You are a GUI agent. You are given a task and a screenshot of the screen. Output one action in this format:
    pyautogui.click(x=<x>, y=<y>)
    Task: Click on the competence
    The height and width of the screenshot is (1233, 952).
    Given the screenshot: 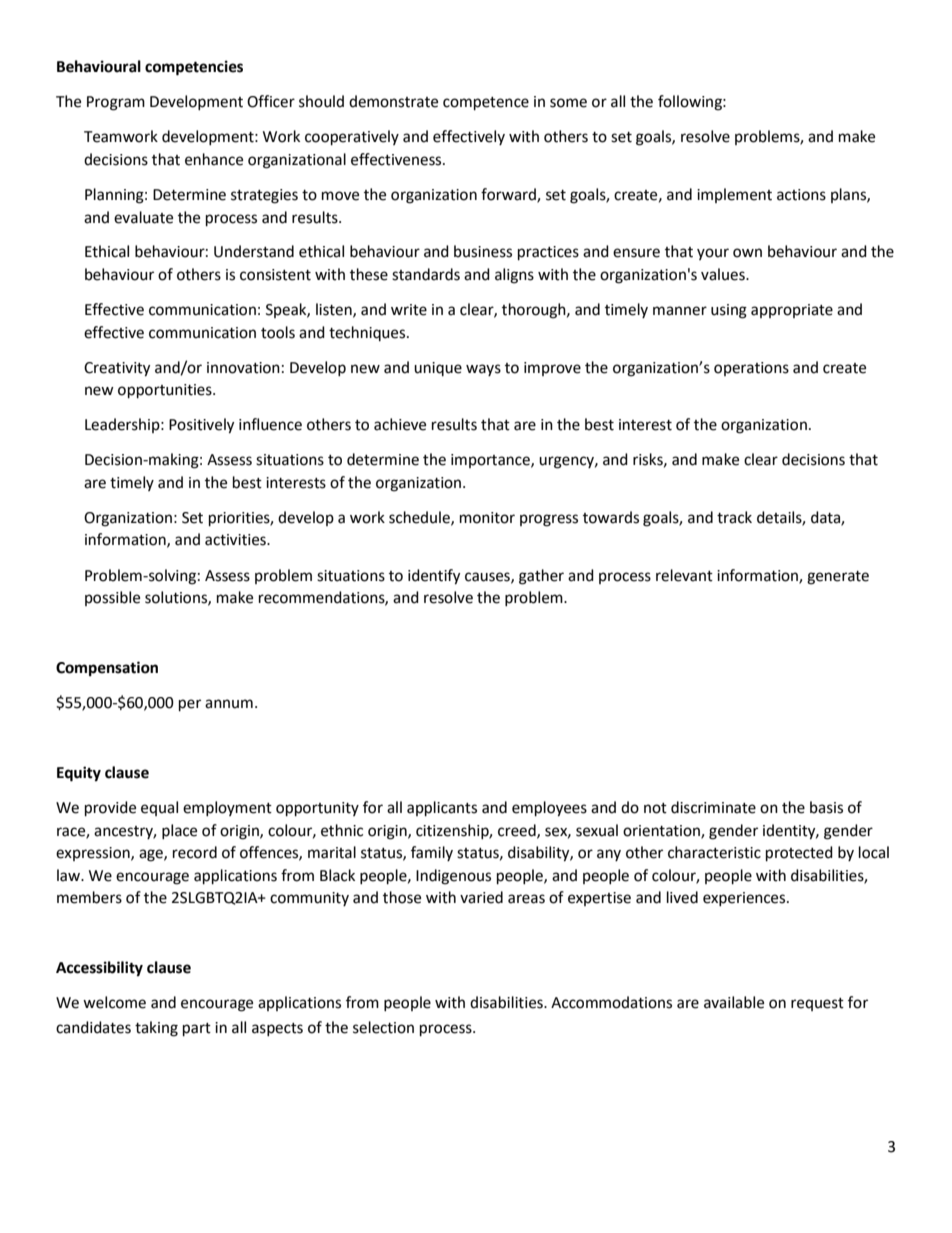 What is the action you would take?
    pyautogui.click(x=486, y=104)
